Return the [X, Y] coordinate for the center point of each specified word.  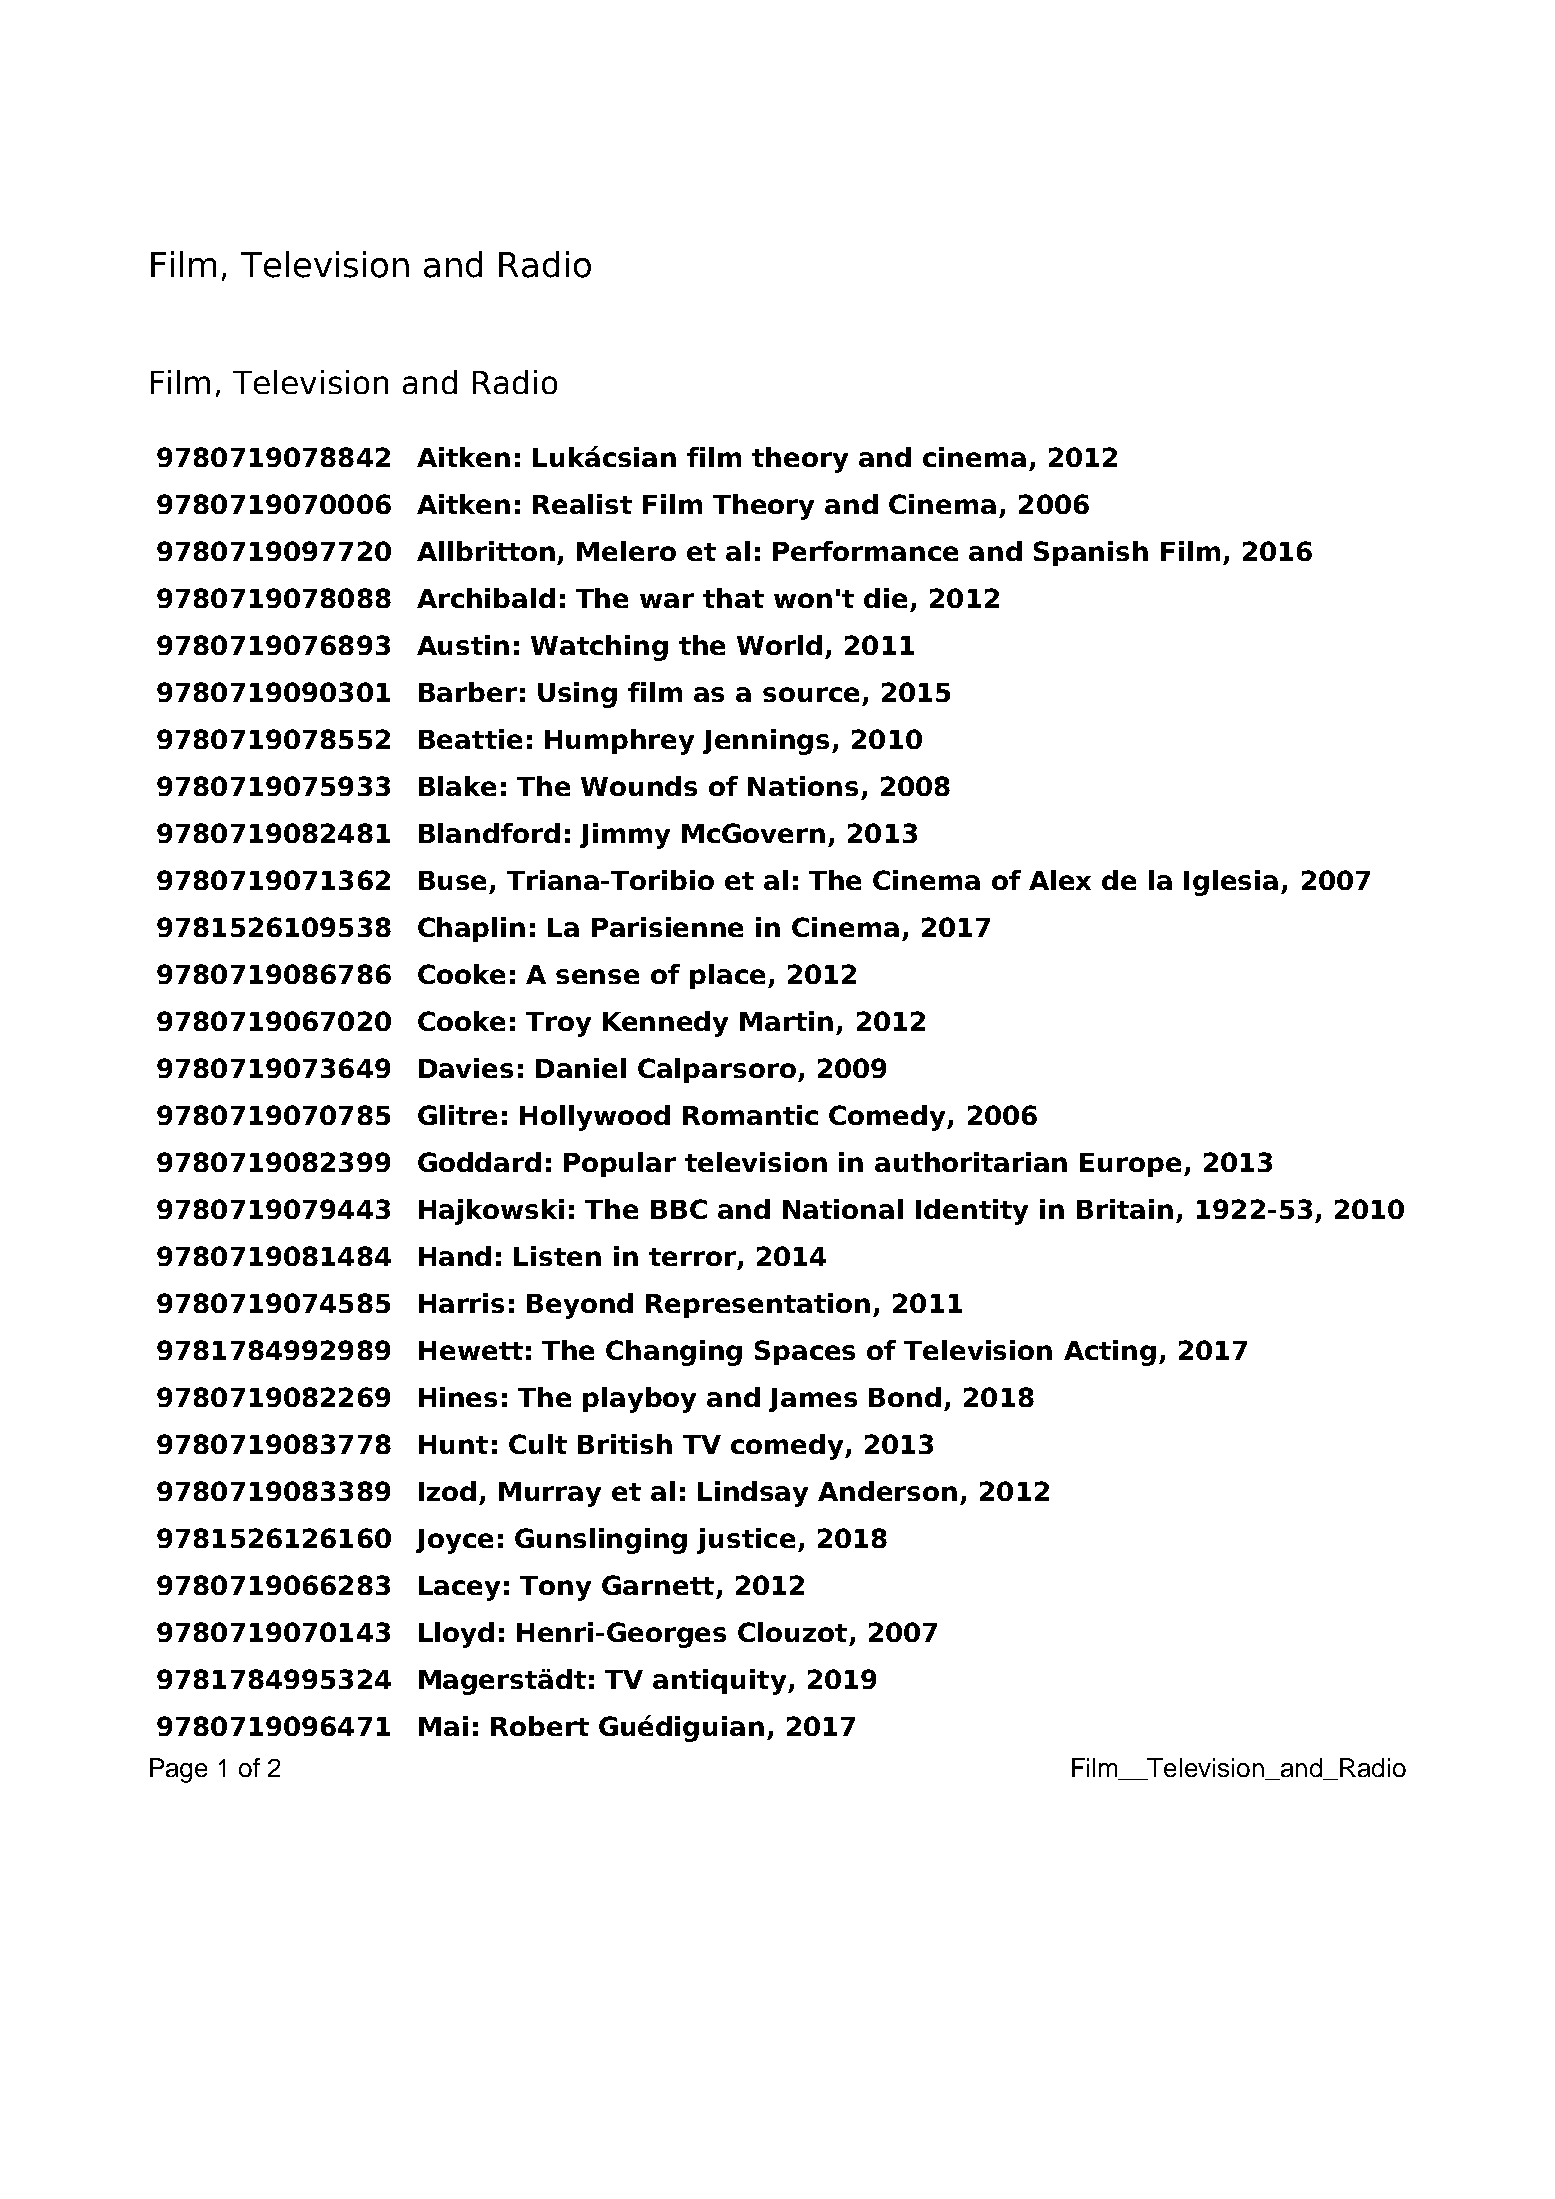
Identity [972, 1212]
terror [692, 1257]
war [667, 600]
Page [178, 1770]
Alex [1060, 880]
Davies [466, 1068]
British [625, 1444]
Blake [457, 786]
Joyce [454, 1541]
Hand [455, 1256]
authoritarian [971, 1162]
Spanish [1091, 553]
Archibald [486, 598]
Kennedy [665, 1024]
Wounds [639, 786]
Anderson [887, 1491]
